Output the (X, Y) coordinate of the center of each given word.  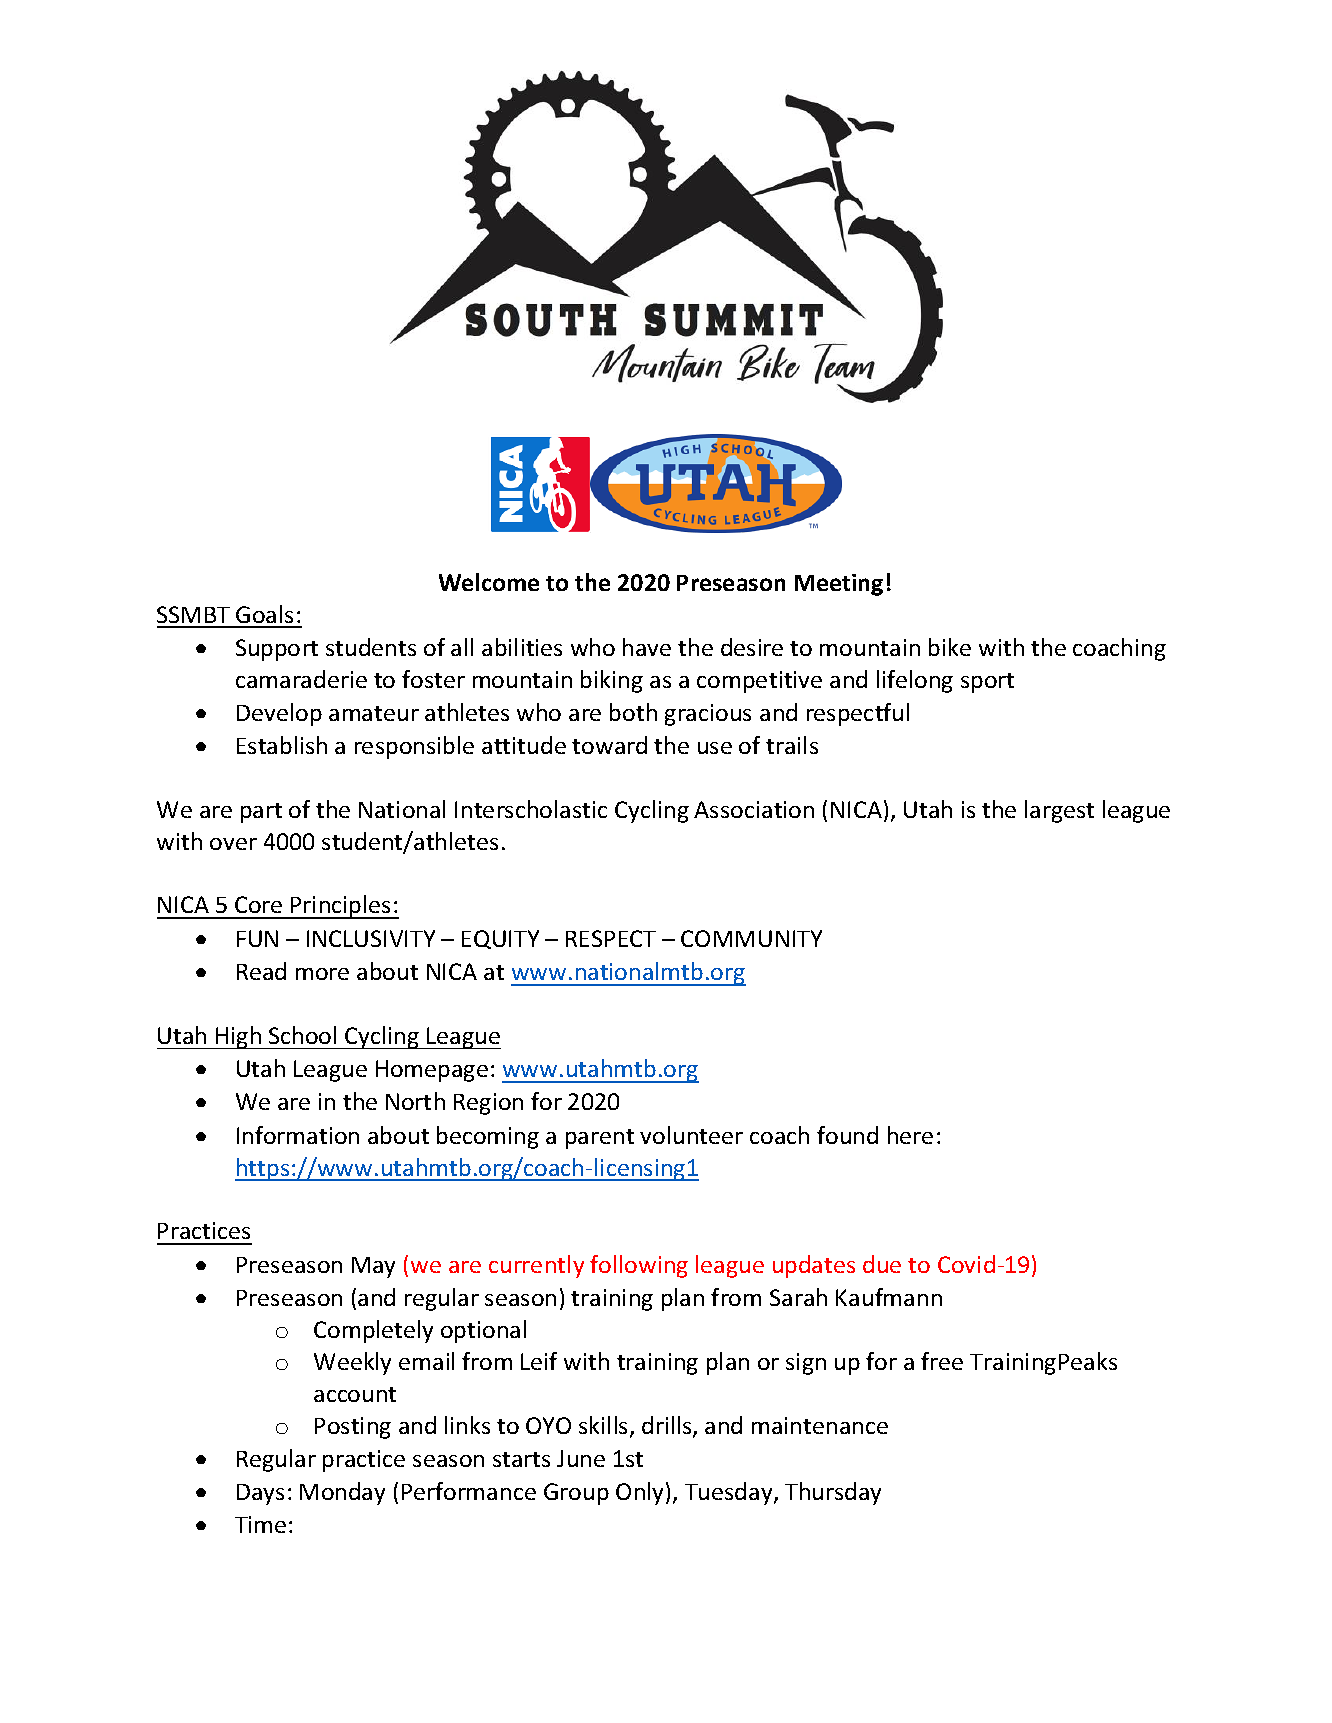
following (639, 1266)
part (261, 813)
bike (950, 647)
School (302, 1035)
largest (1059, 811)
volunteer (691, 1135)
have (647, 647)
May (373, 1267)
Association (754, 809)
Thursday (833, 1493)
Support (277, 650)
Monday (342, 1493)
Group (576, 1494)
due (882, 1264)
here (910, 1135)
